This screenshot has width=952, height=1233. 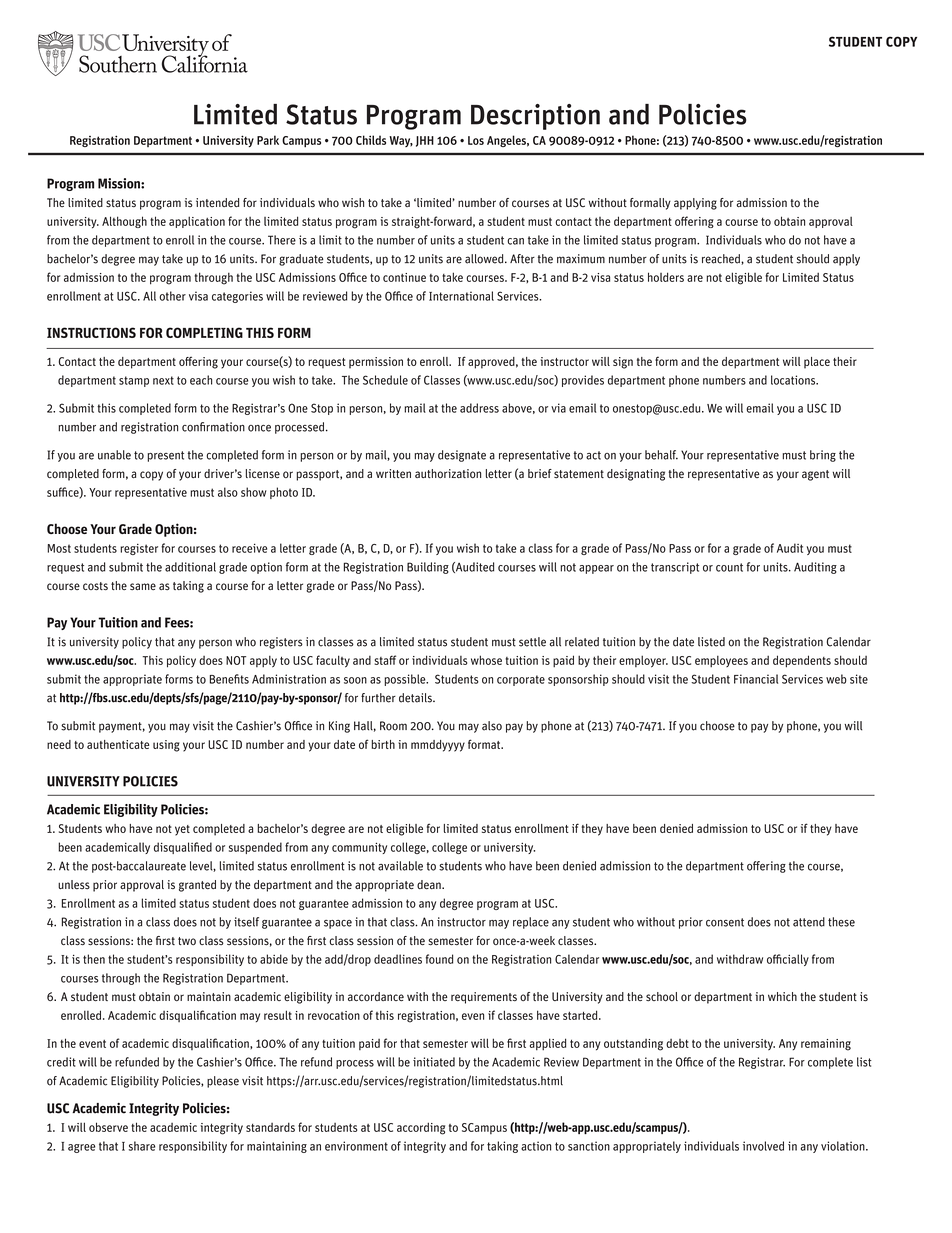 What do you see at coordinates (666, 277) in the screenshot?
I see `holders` at bounding box center [666, 277].
